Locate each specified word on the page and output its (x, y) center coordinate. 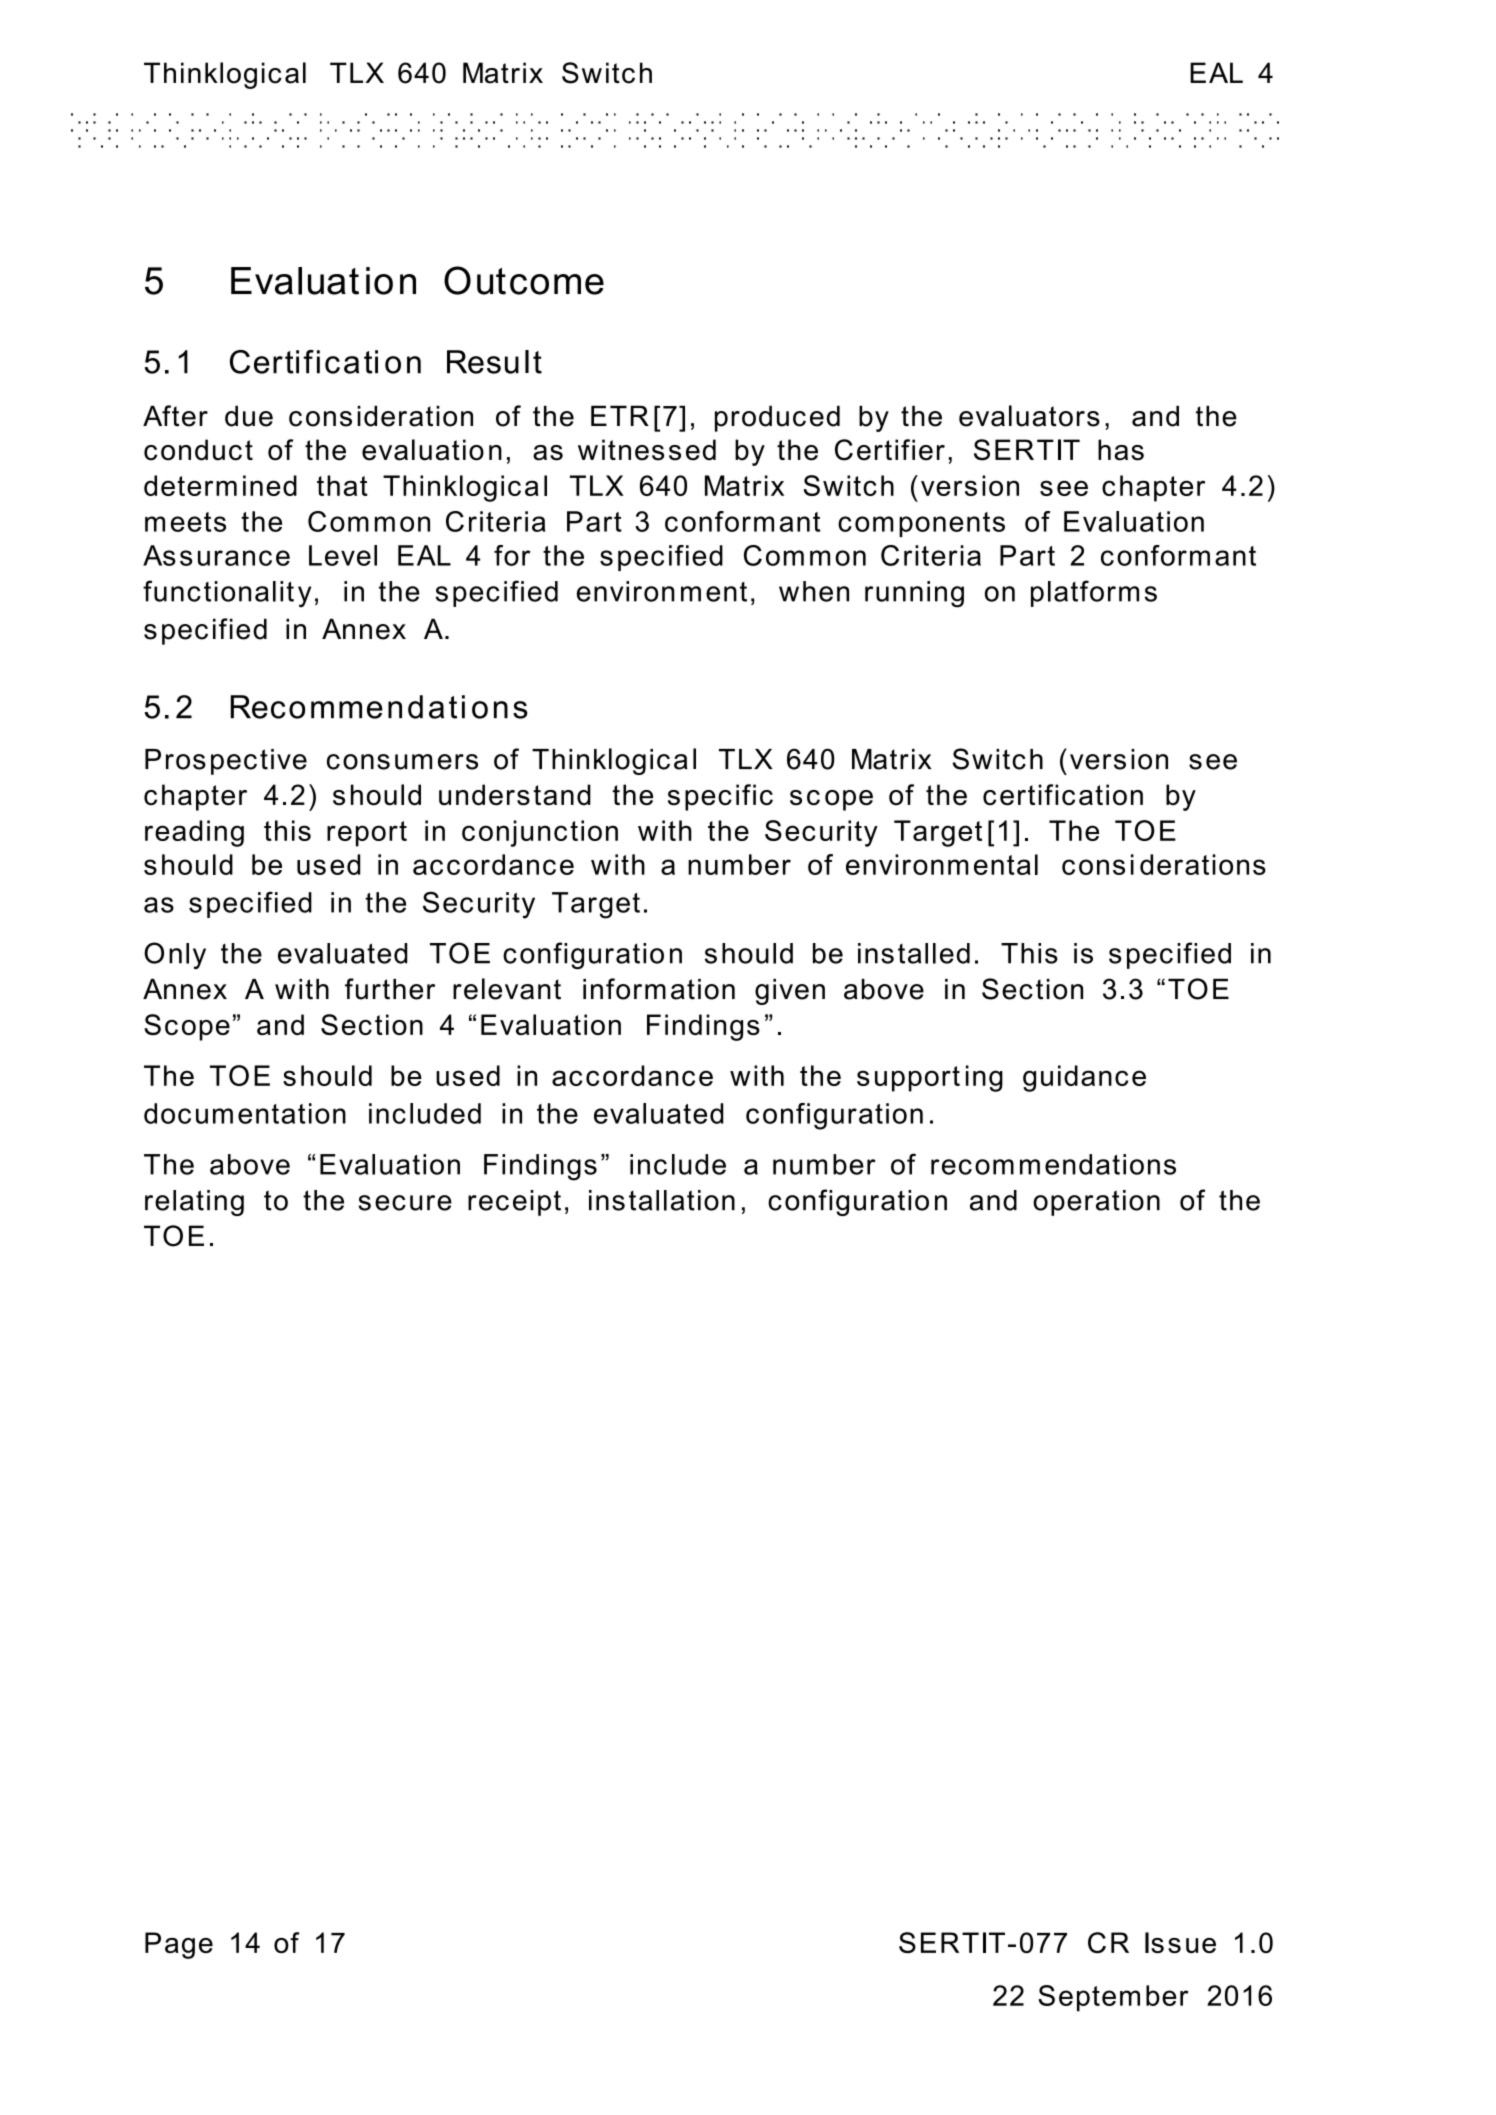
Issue (1180, 1942)
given (790, 992)
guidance (1084, 1078)
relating (194, 1203)
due (249, 416)
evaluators (1029, 416)
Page (179, 1945)
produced (777, 418)
